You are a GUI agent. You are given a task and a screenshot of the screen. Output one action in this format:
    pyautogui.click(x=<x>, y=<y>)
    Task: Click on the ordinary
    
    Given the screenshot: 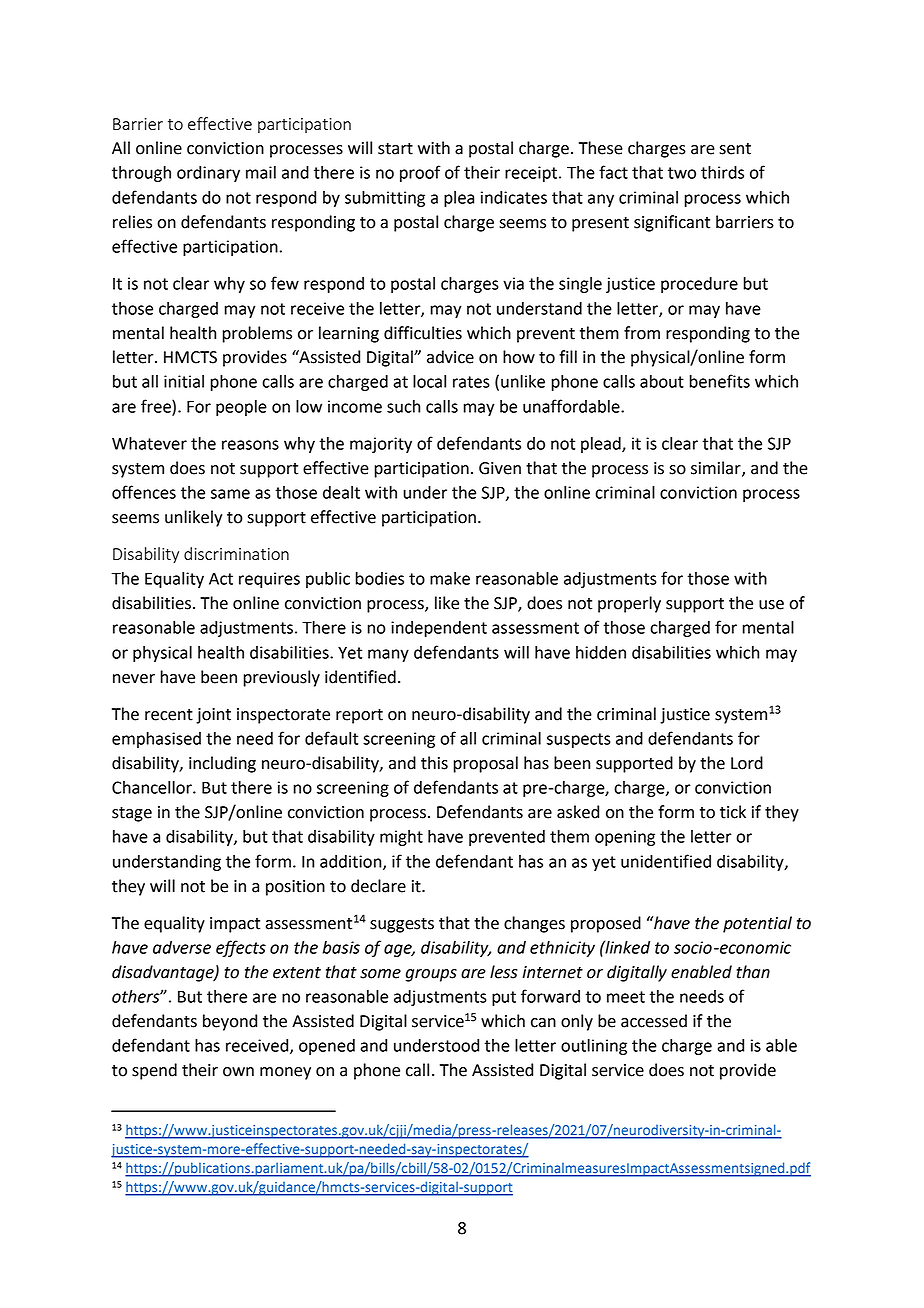 What is the action you would take?
    pyautogui.click(x=208, y=174)
